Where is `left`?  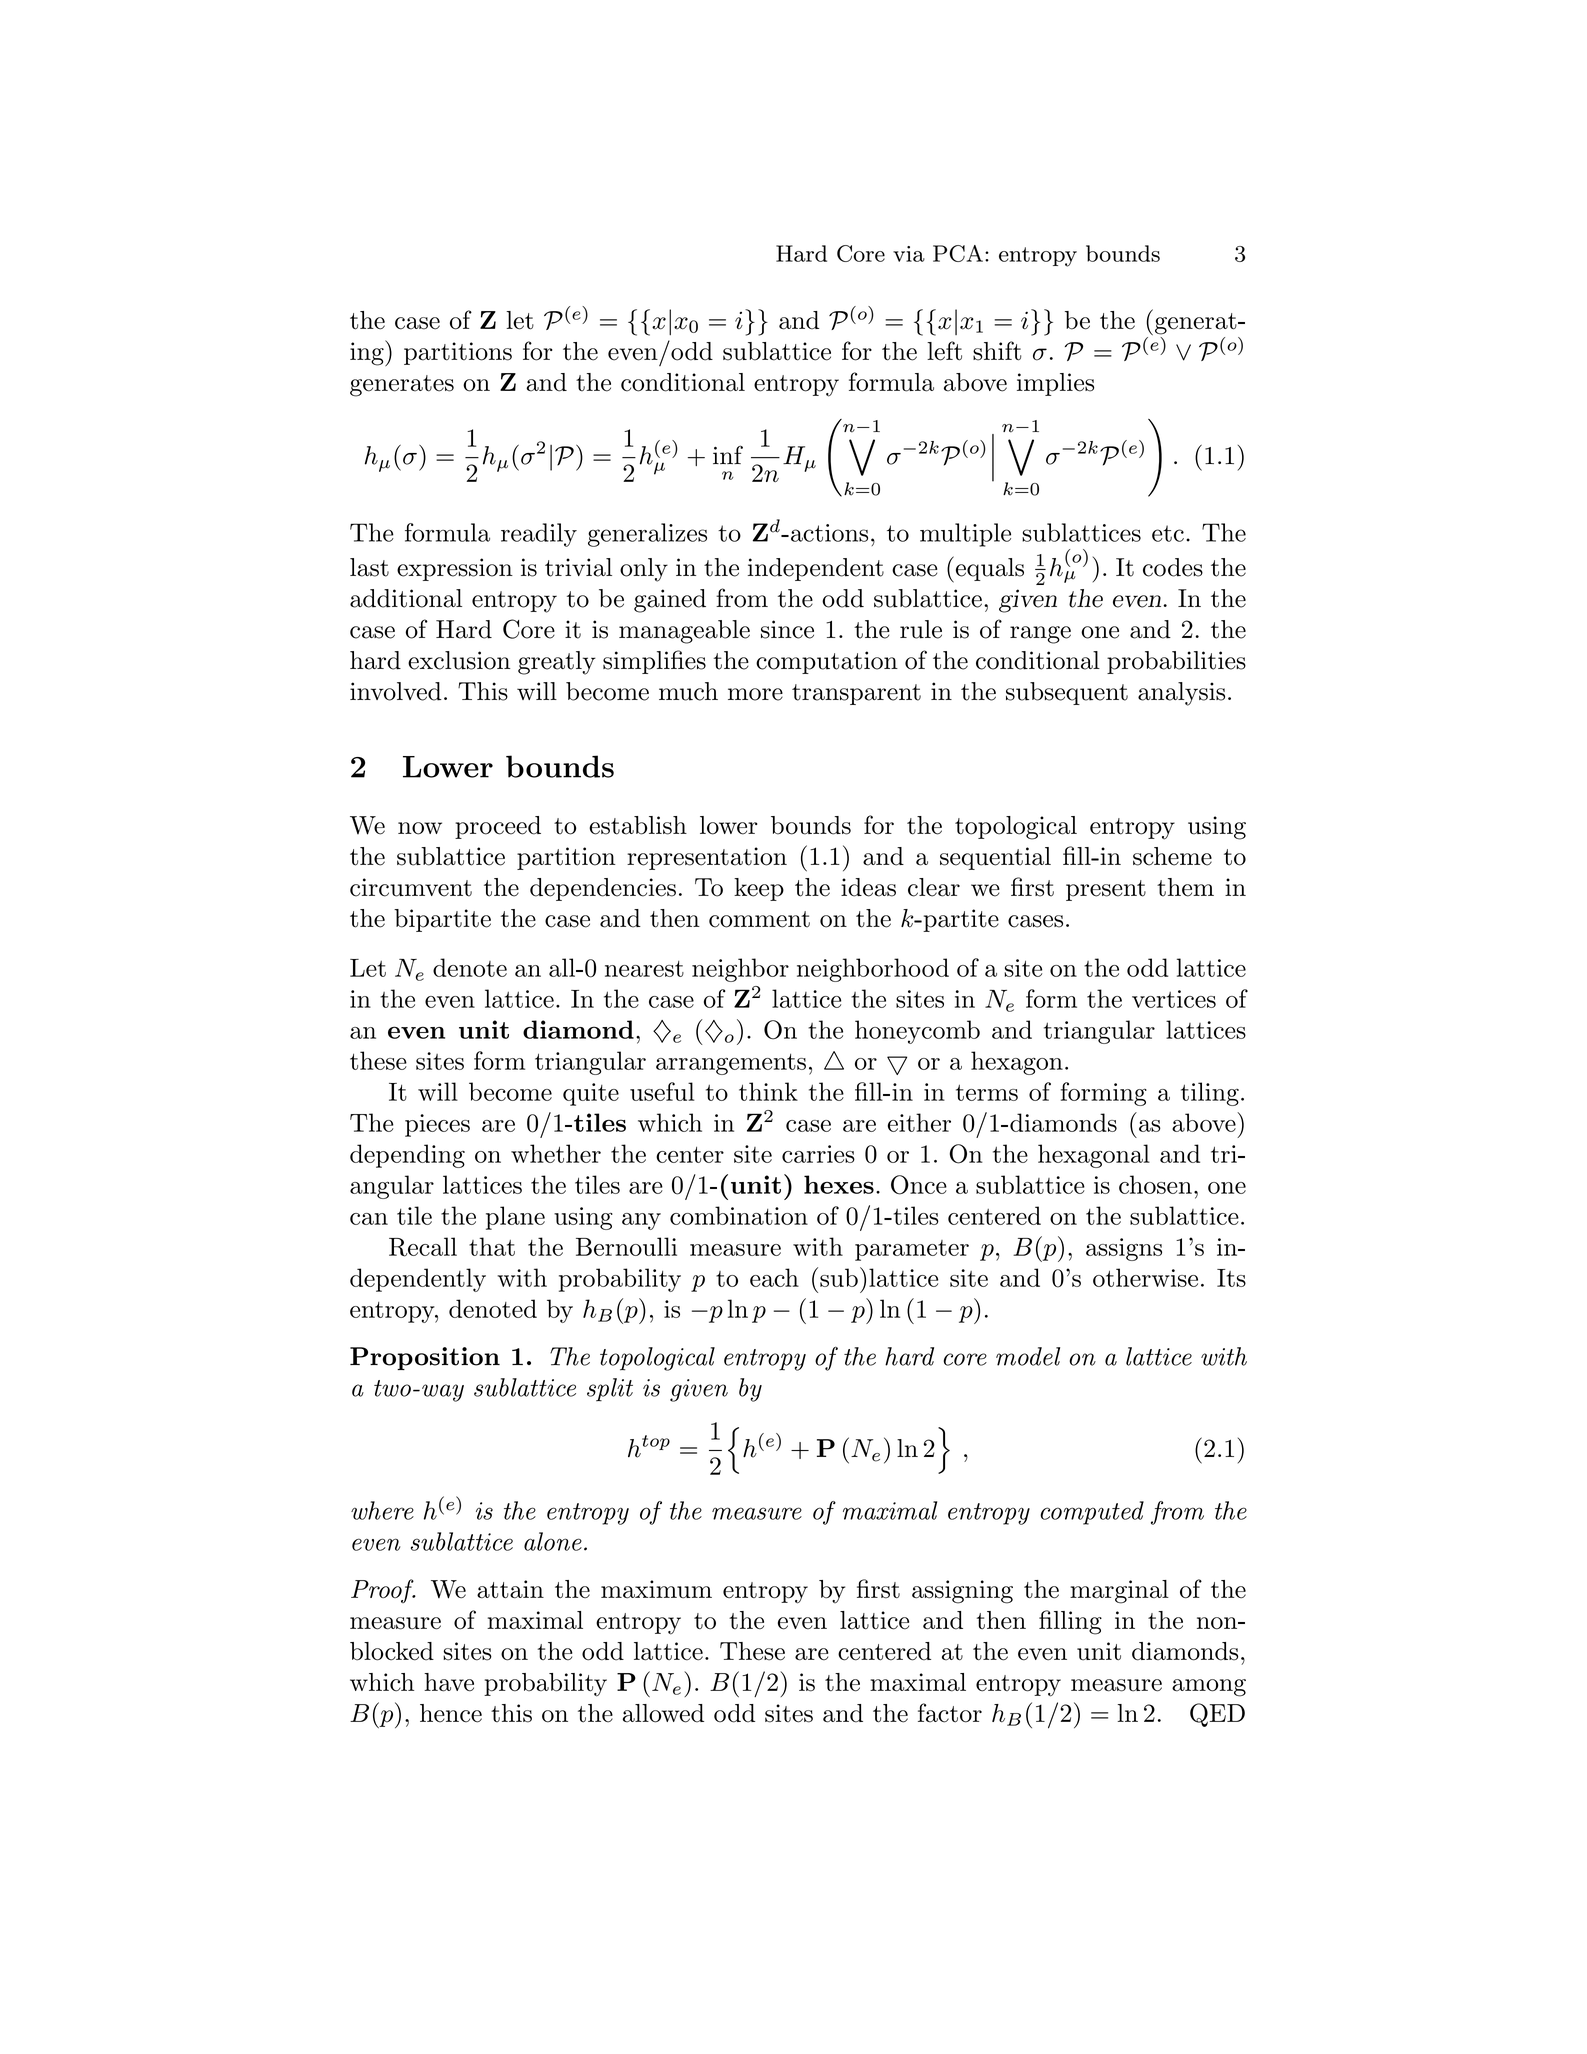 left is located at coordinates (944, 351).
